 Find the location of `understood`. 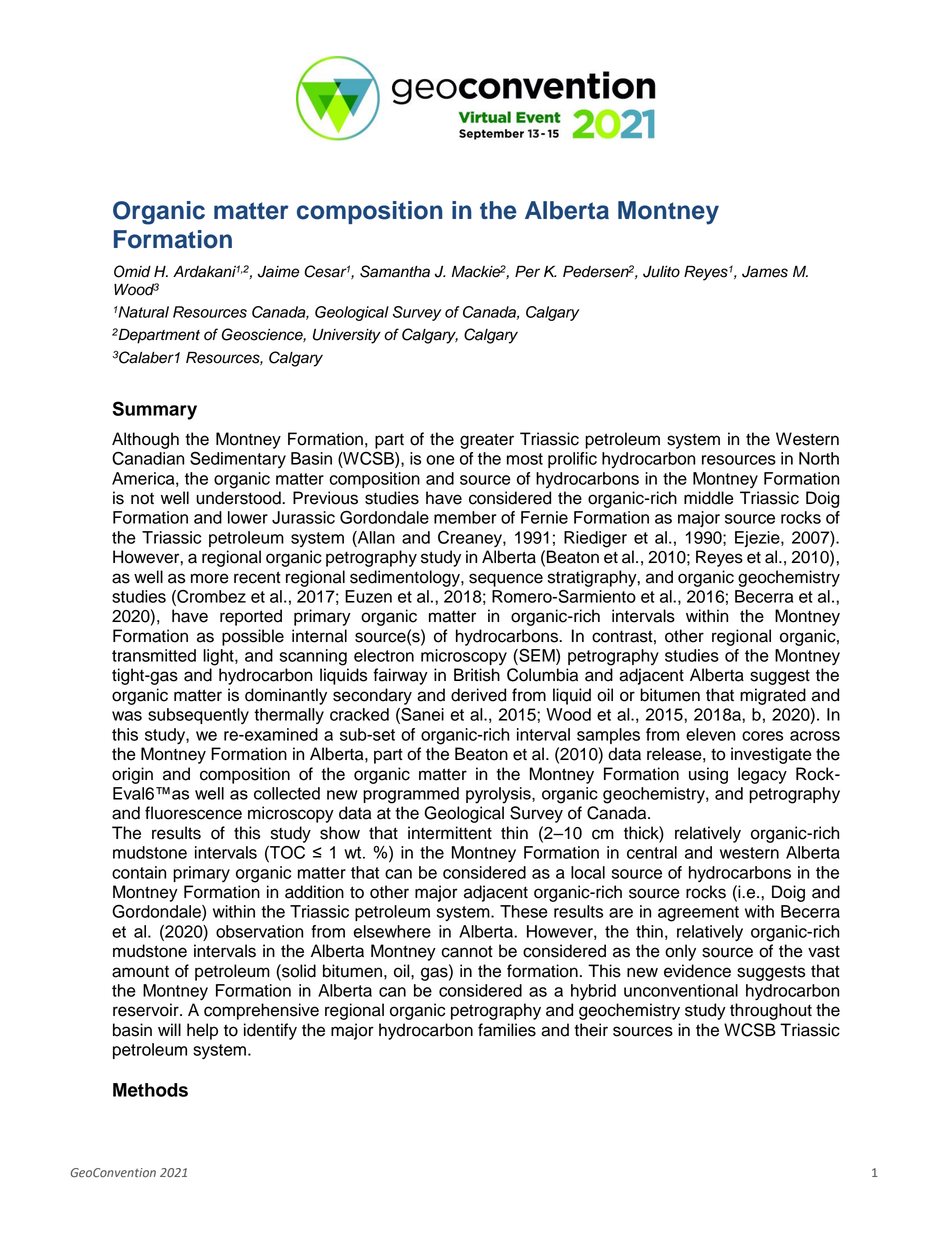

understood is located at coordinates (239, 498).
